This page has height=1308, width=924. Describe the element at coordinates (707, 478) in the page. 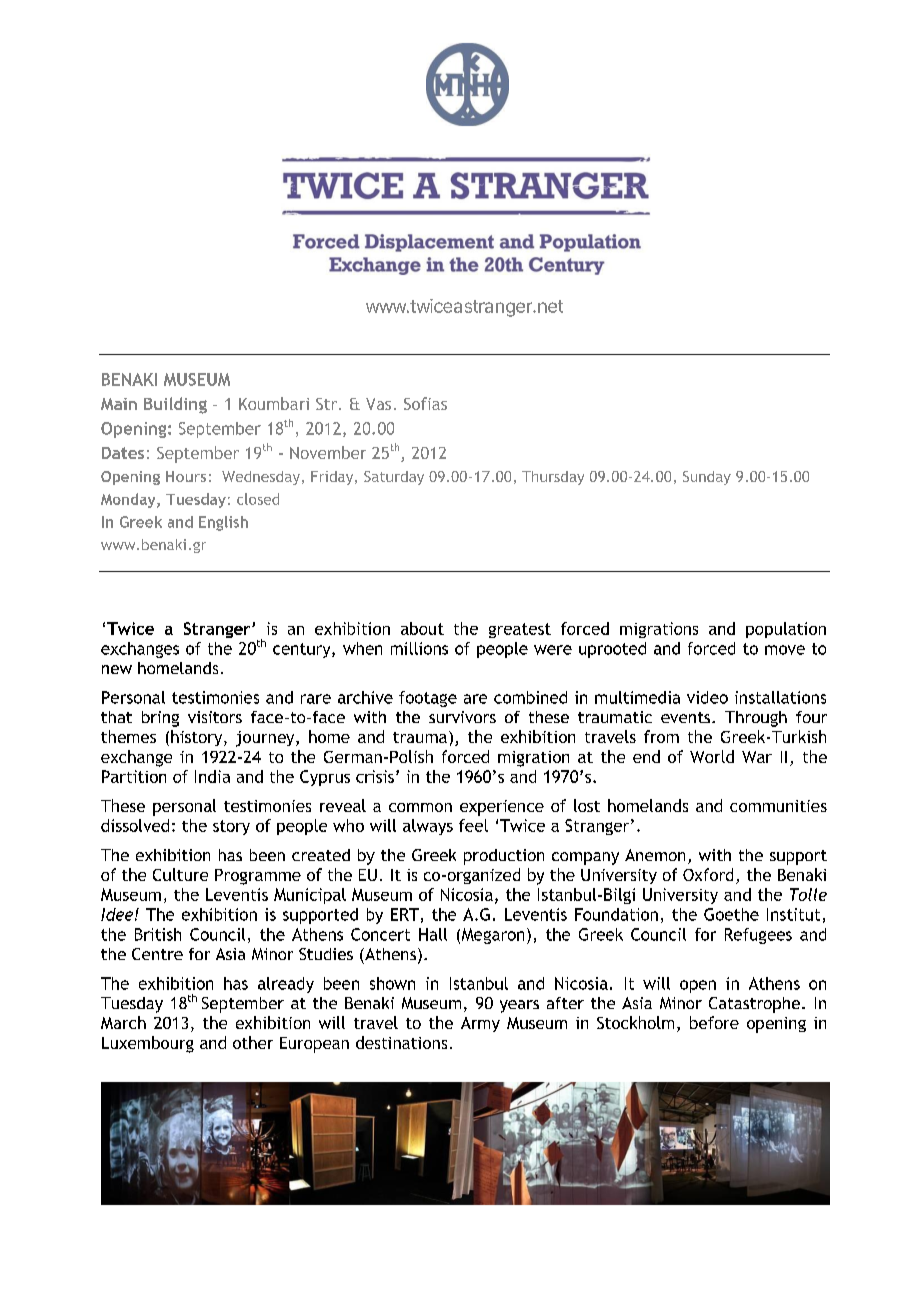

I see `Sunday` at that location.
